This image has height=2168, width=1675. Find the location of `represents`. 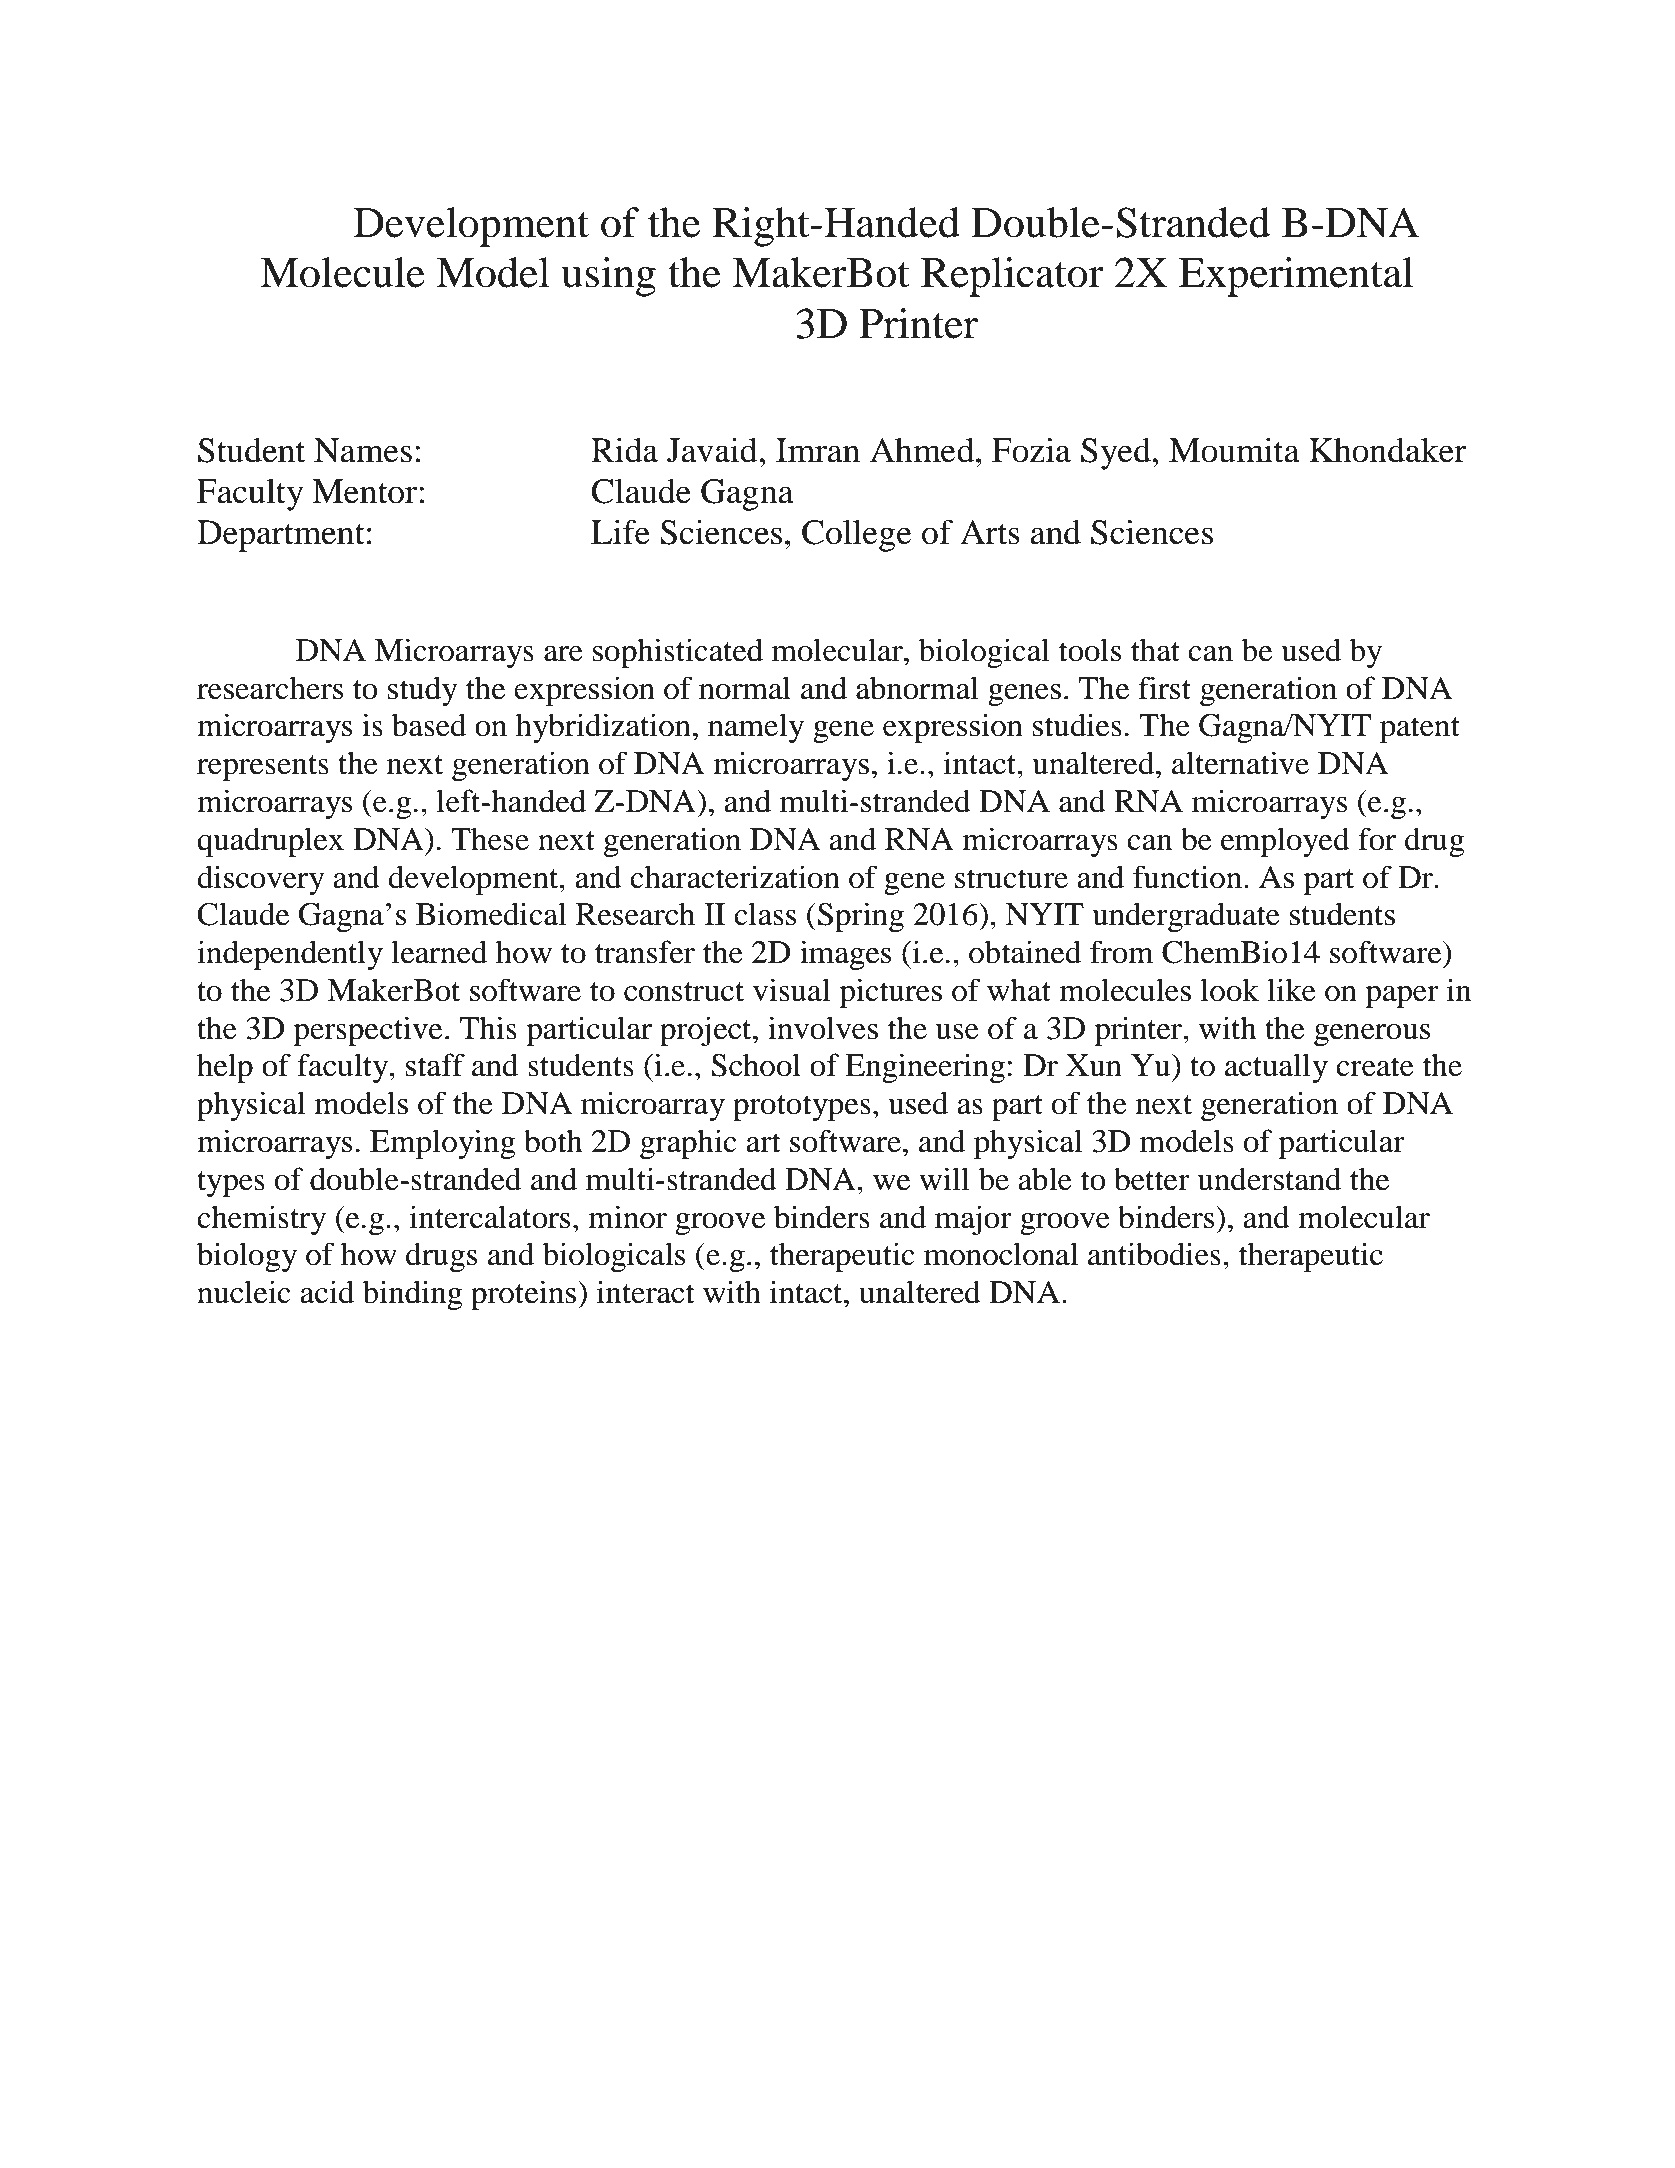

represents is located at coordinates (263, 768).
